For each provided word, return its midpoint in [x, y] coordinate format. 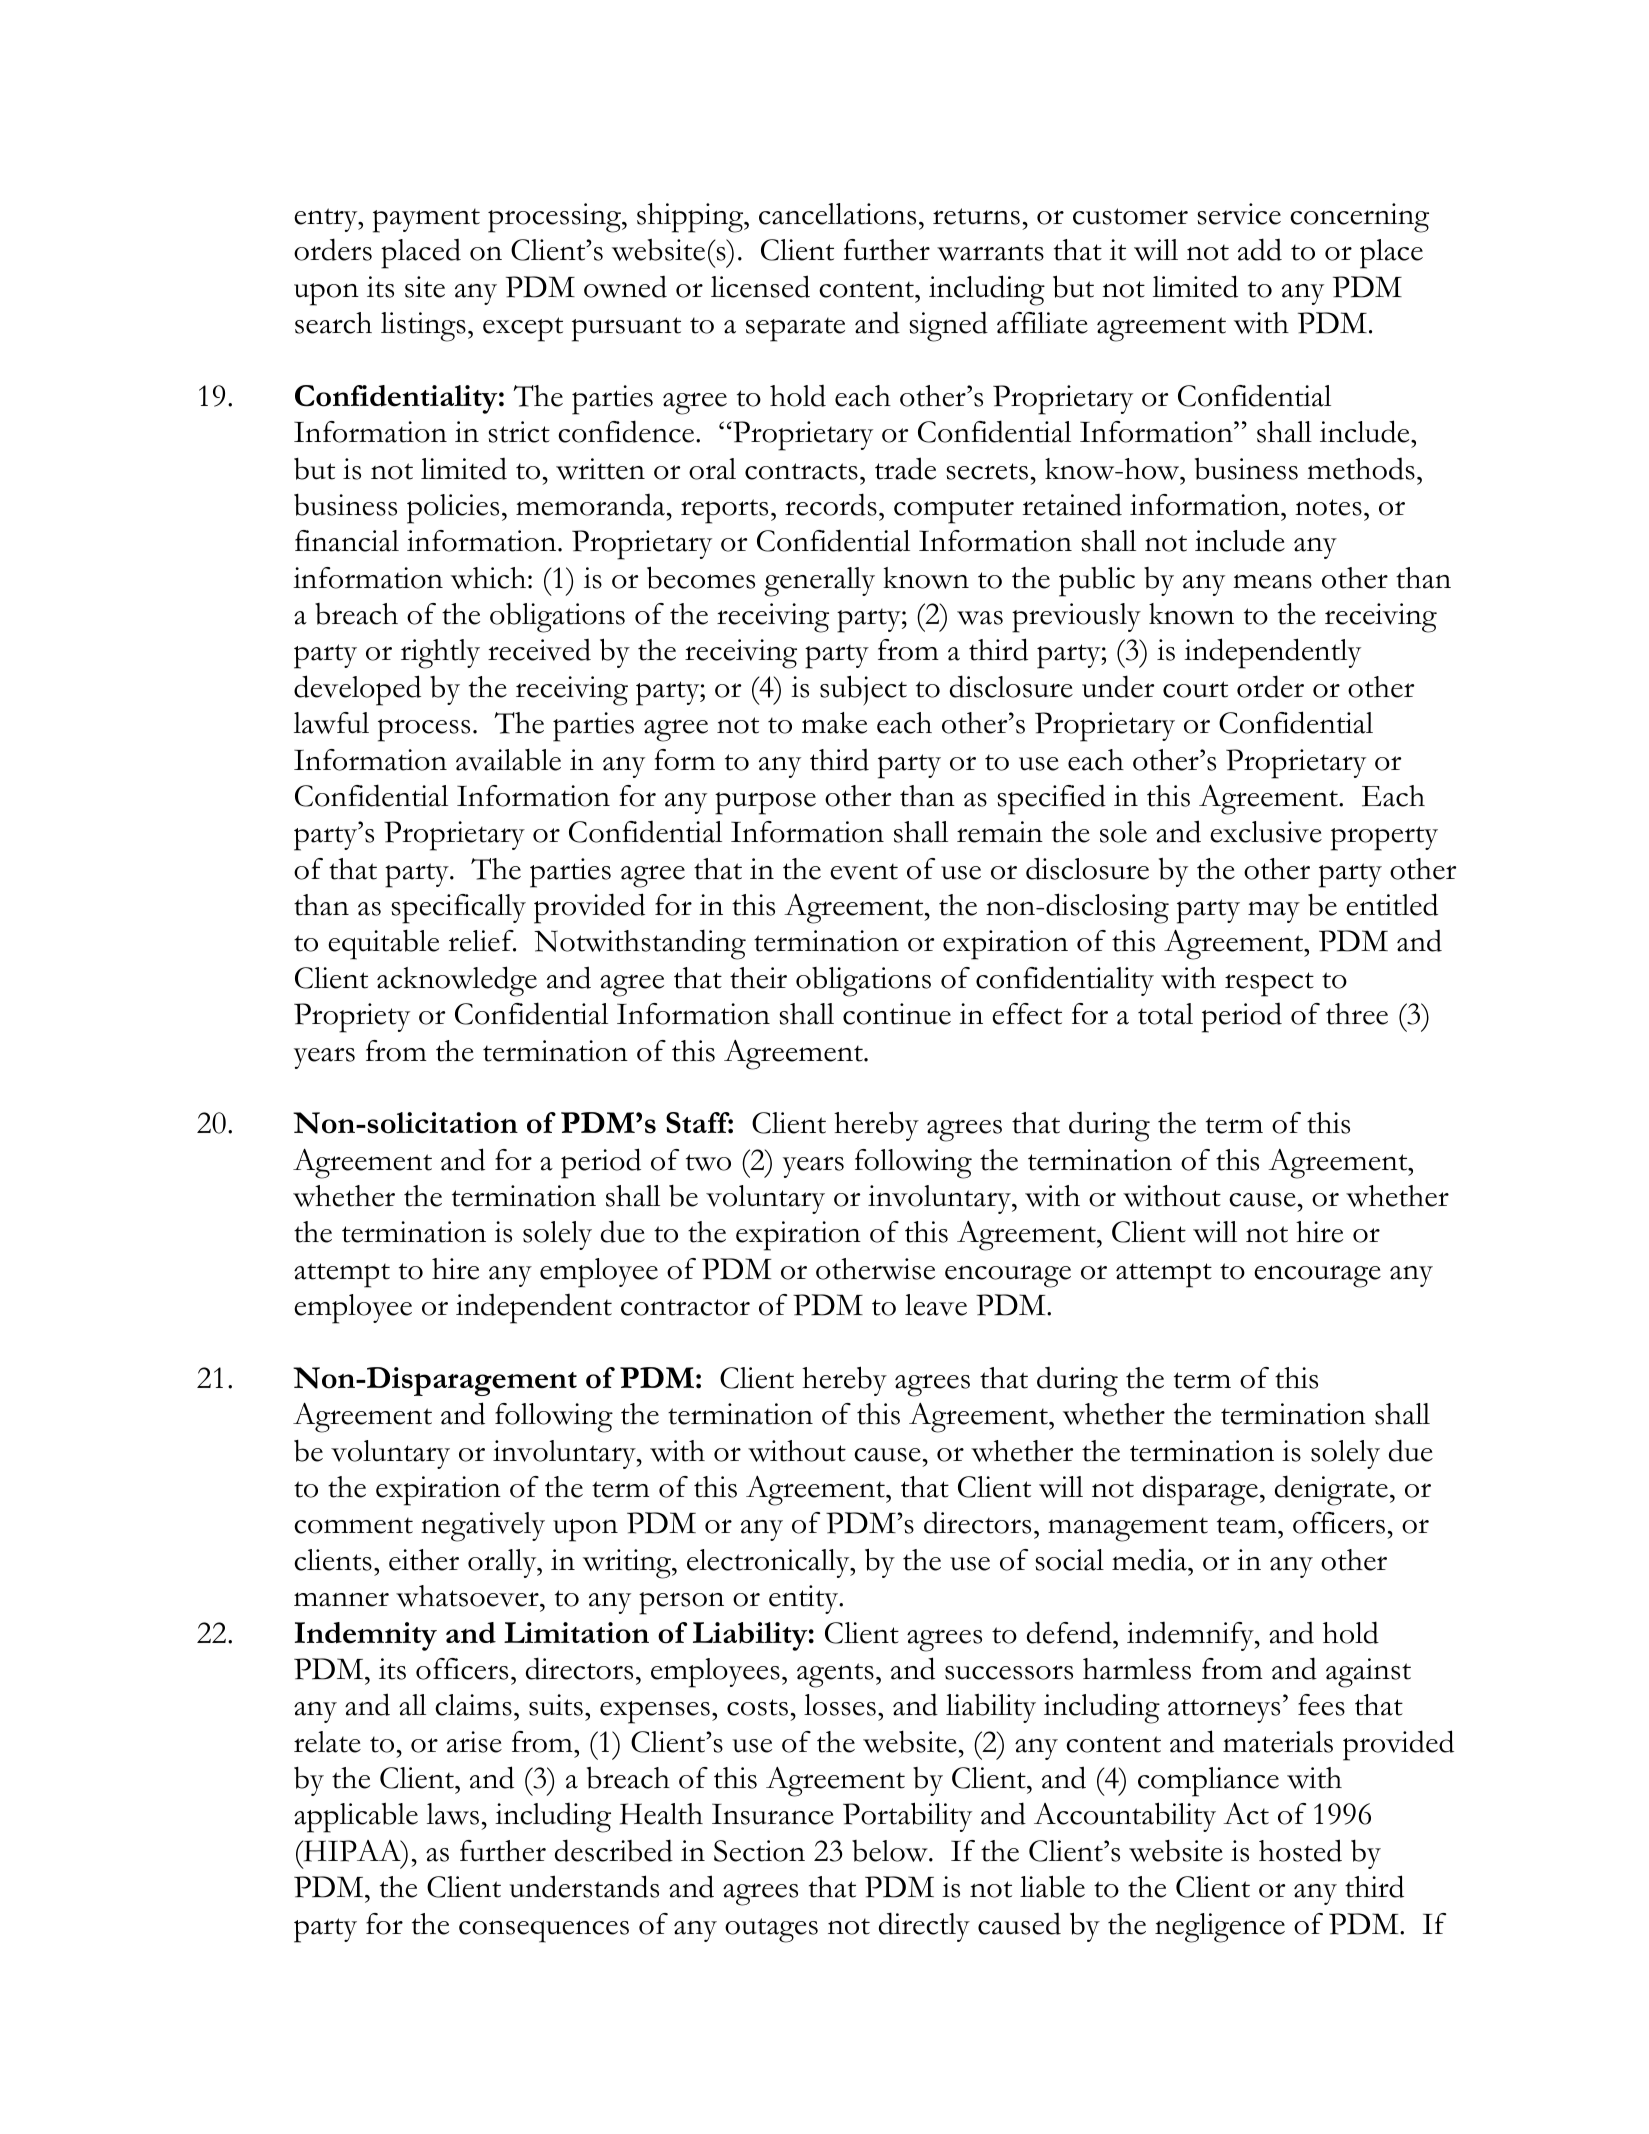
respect [1269, 984]
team [1248, 1525]
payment [426, 220]
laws [453, 1814]
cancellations [837, 214]
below [891, 1851]
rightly [440, 654]
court [1195, 689]
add [1260, 249]
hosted [1300, 1850]
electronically [769, 1563]
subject [863, 690]
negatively [483, 1527]
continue [897, 1014]
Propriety [352, 1018]
